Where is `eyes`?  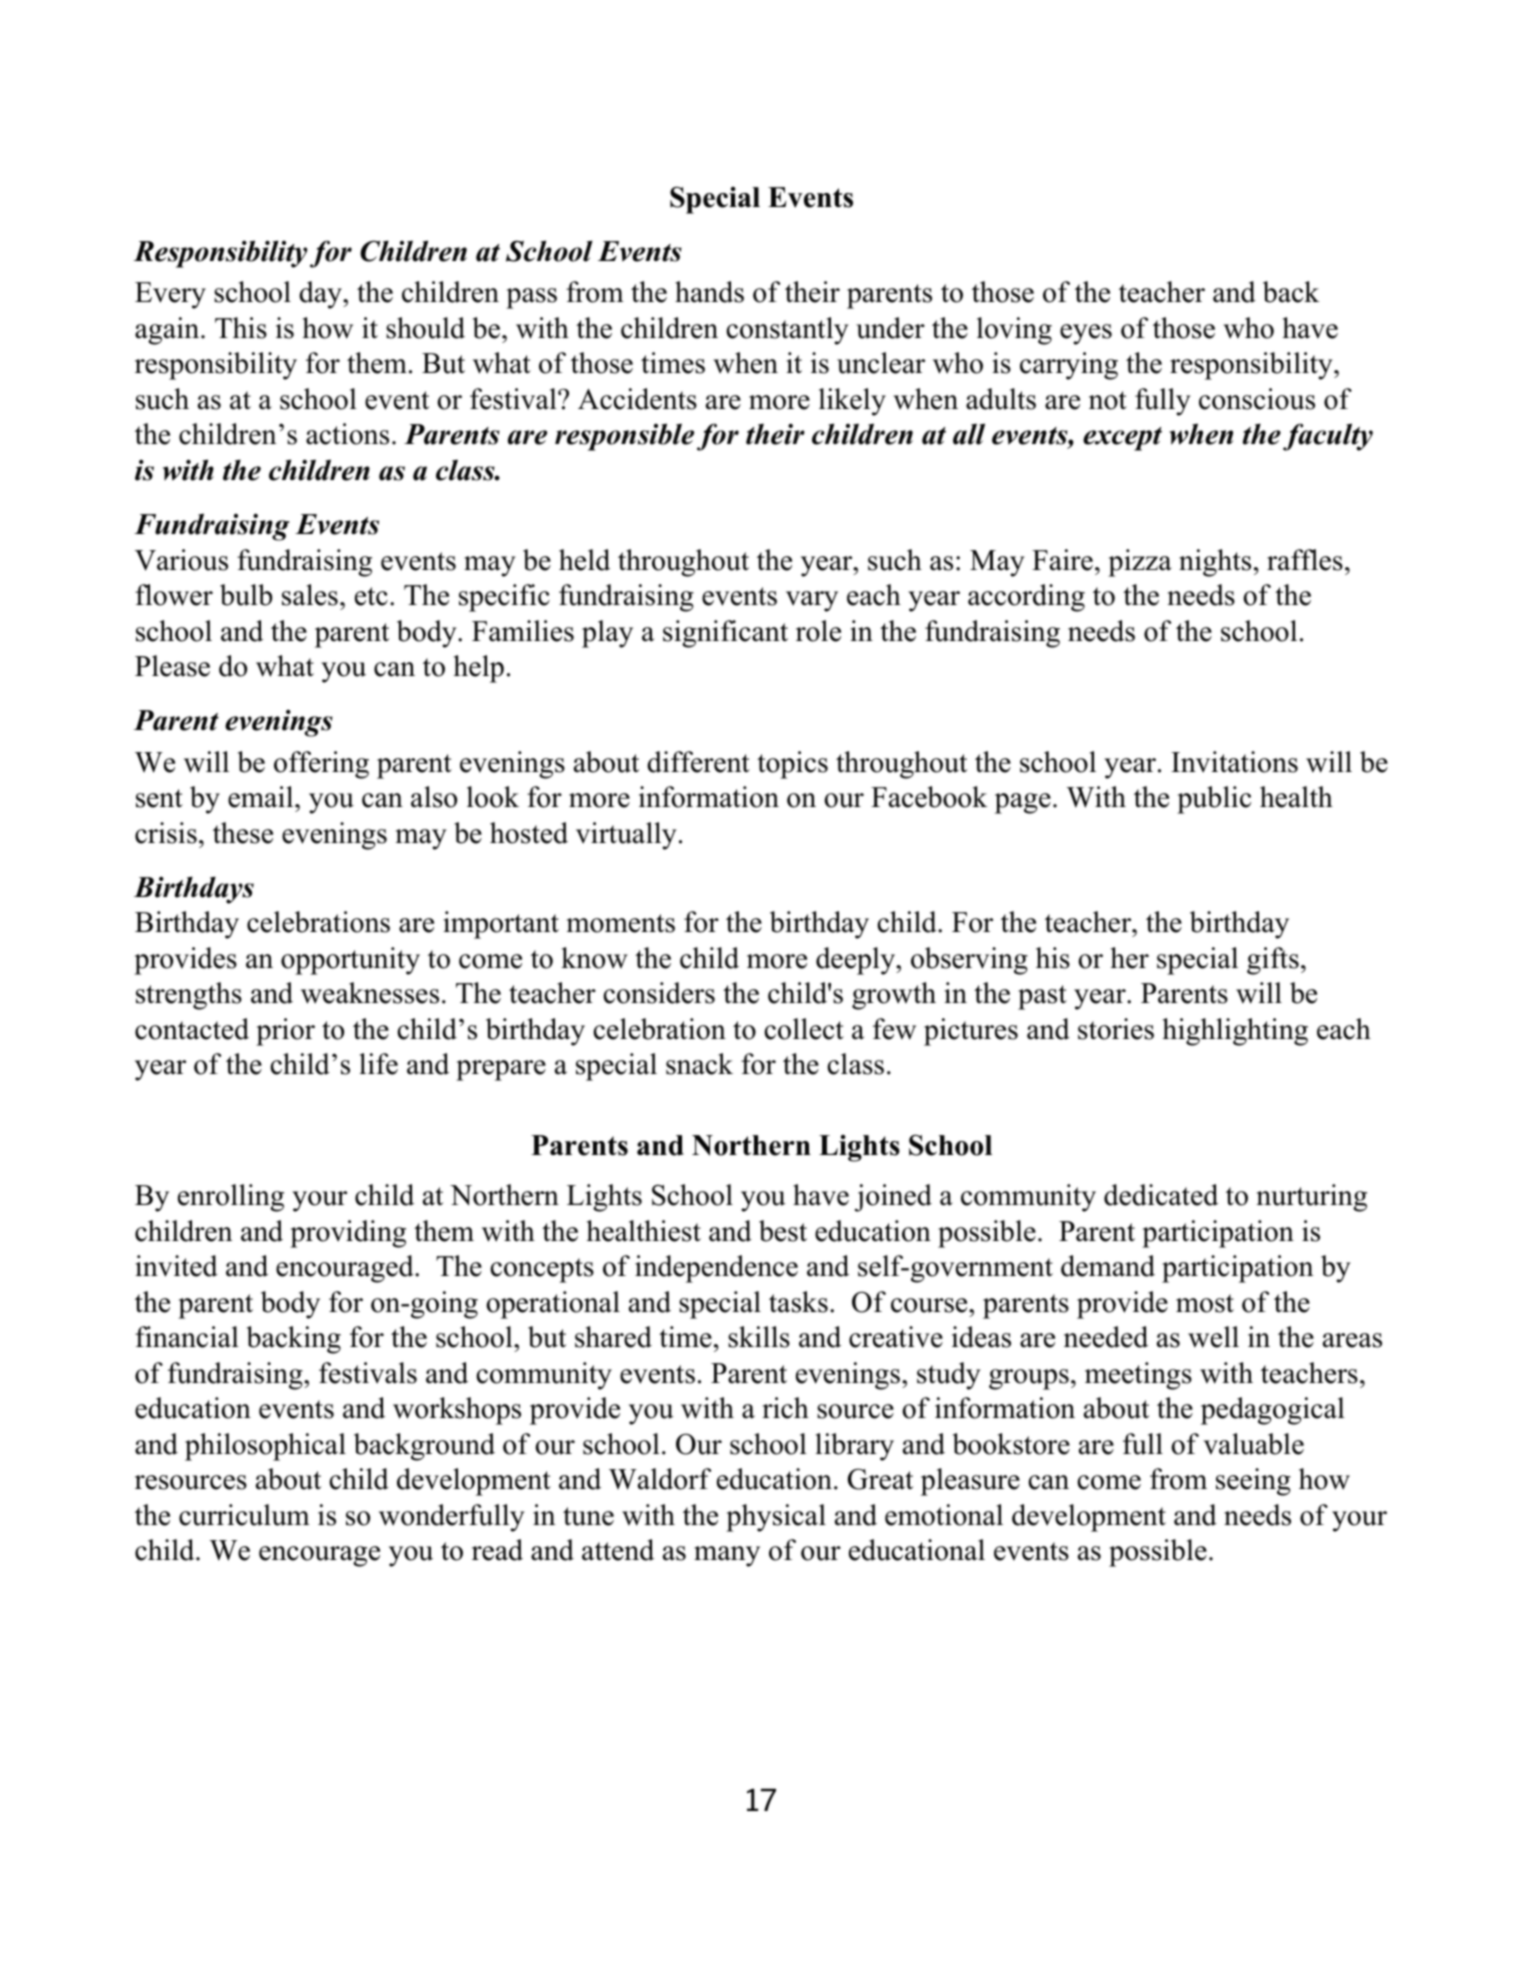 eyes is located at coordinates (1086, 334).
